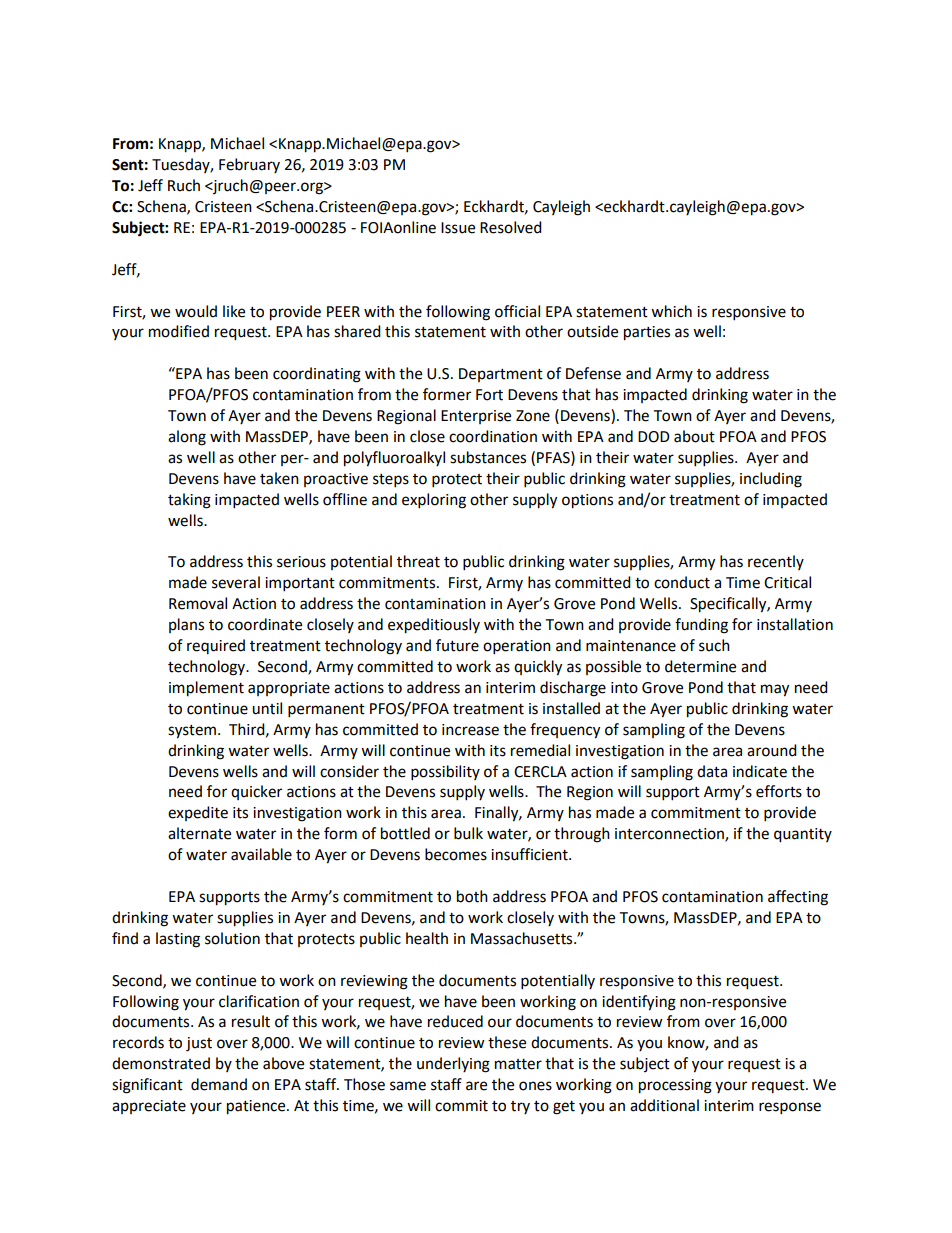 The height and width of the screenshot is (1233, 952). Describe the element at coordinates (249, 165) in the screenshot. I see `February` at that location.
